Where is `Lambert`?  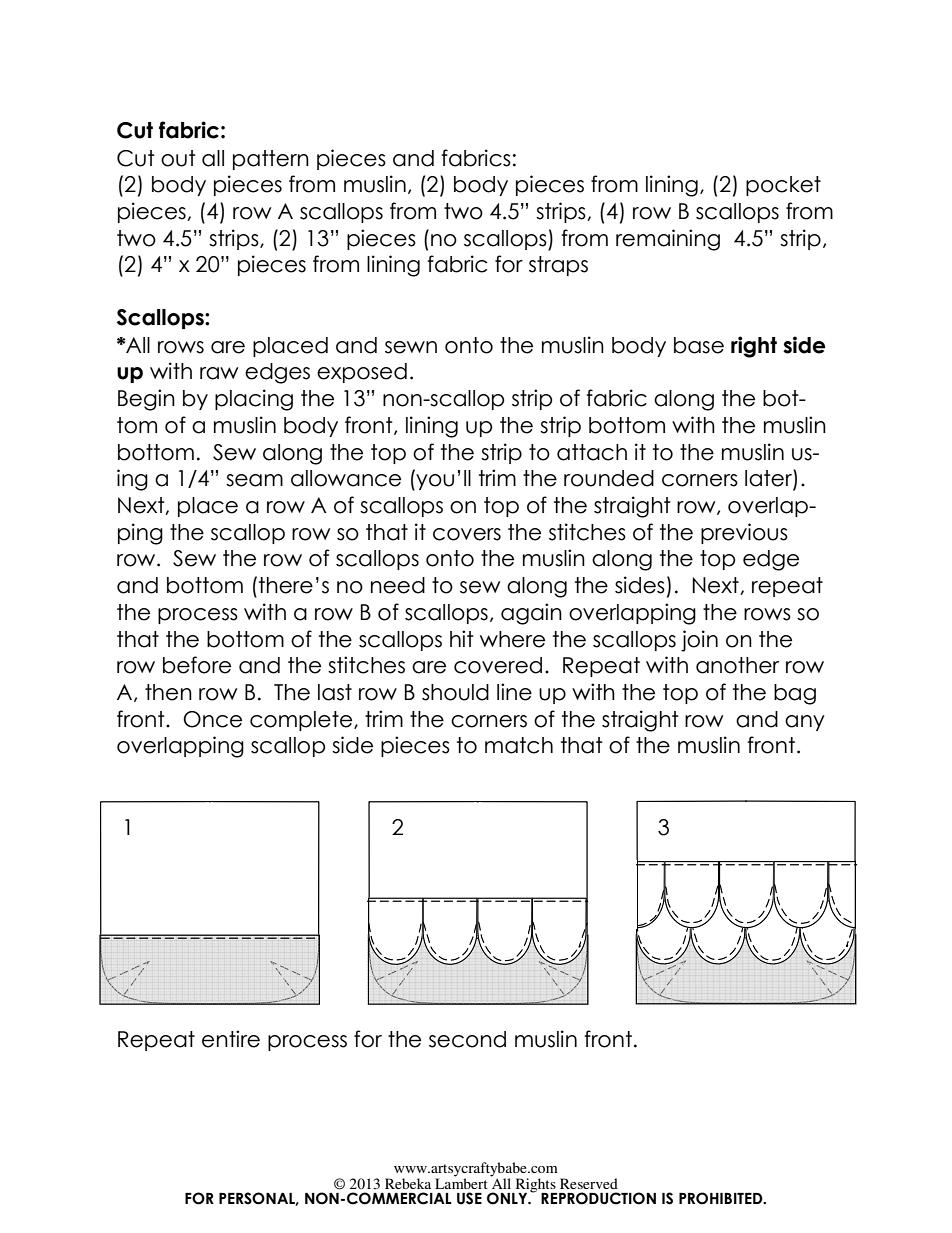
Lambert is located at coordinates (461, 1182).
